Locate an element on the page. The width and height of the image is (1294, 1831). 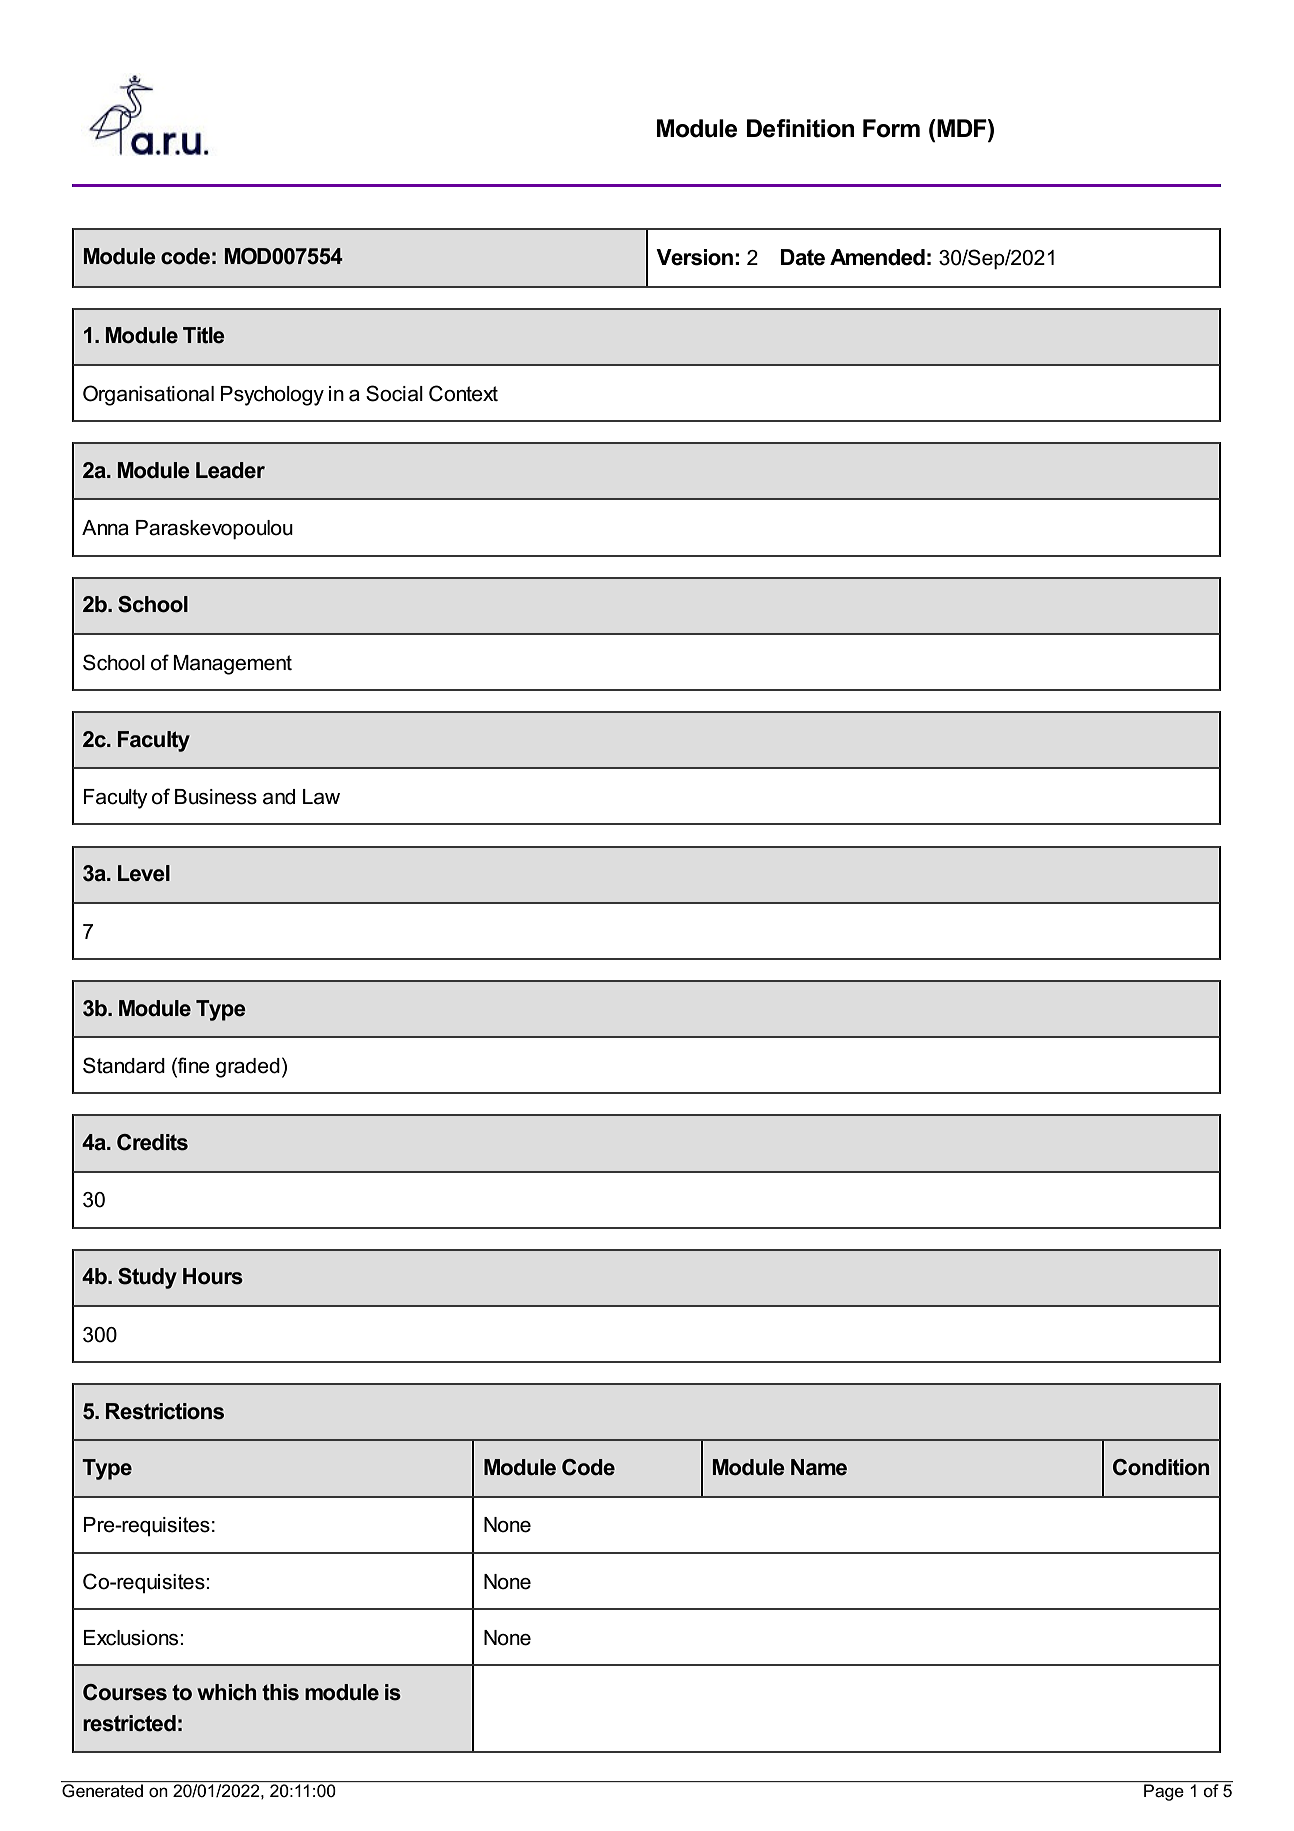
which is located at coordinates (226, 1692).
